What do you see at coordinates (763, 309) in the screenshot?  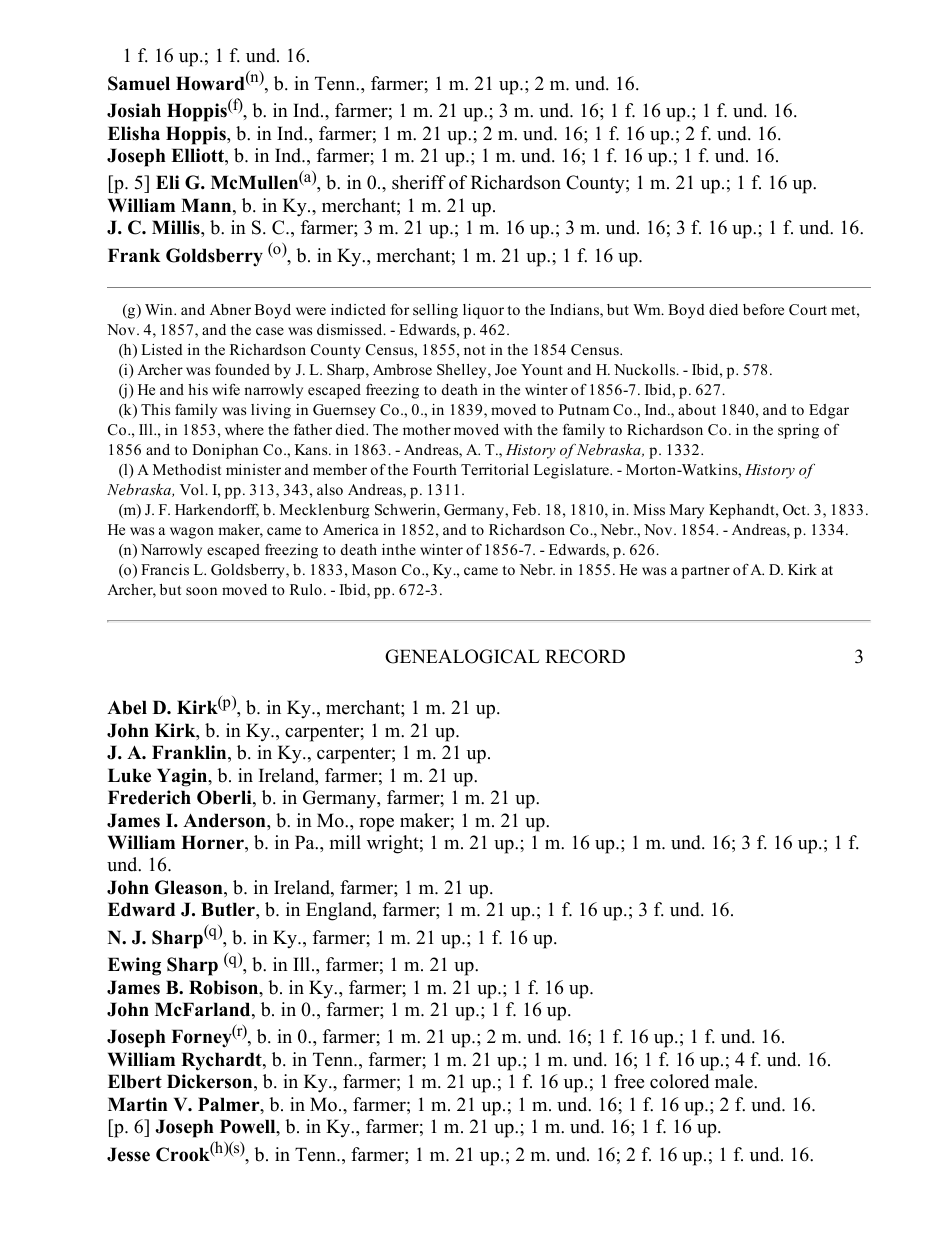 I see `before` at bounding box center [763, 309].
